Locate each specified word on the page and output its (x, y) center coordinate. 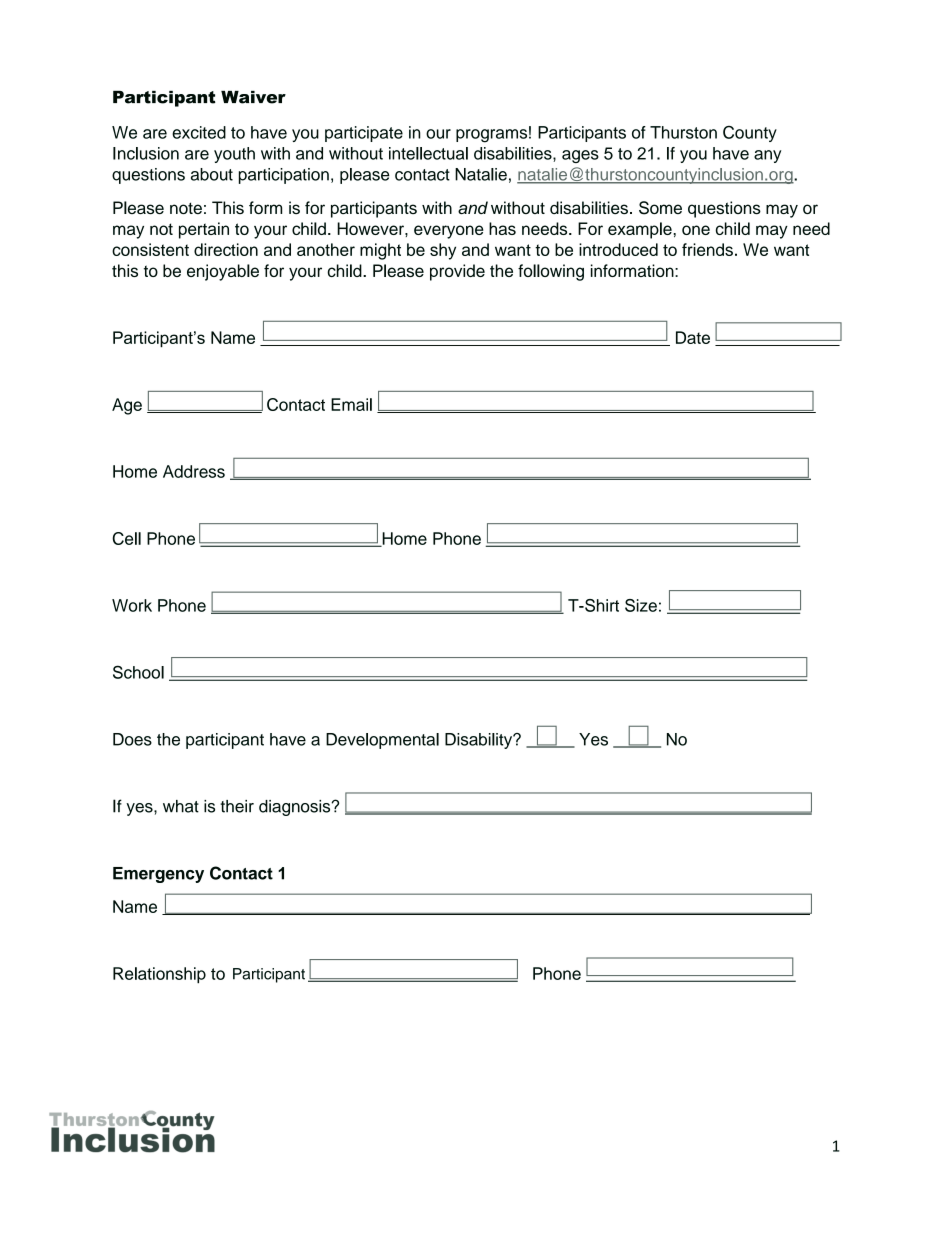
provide (457, 272)
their (237, 806)
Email (351, 404)
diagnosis (296, 808)
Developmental (382, 741)
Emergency (158, 875)
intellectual (428, 153)
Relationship (159, 975)
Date (693, 337)
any (767, 156)
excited (199, 132)
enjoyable (223, 272)
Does (132, 739)
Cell (126, 538)
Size (641, 605)
